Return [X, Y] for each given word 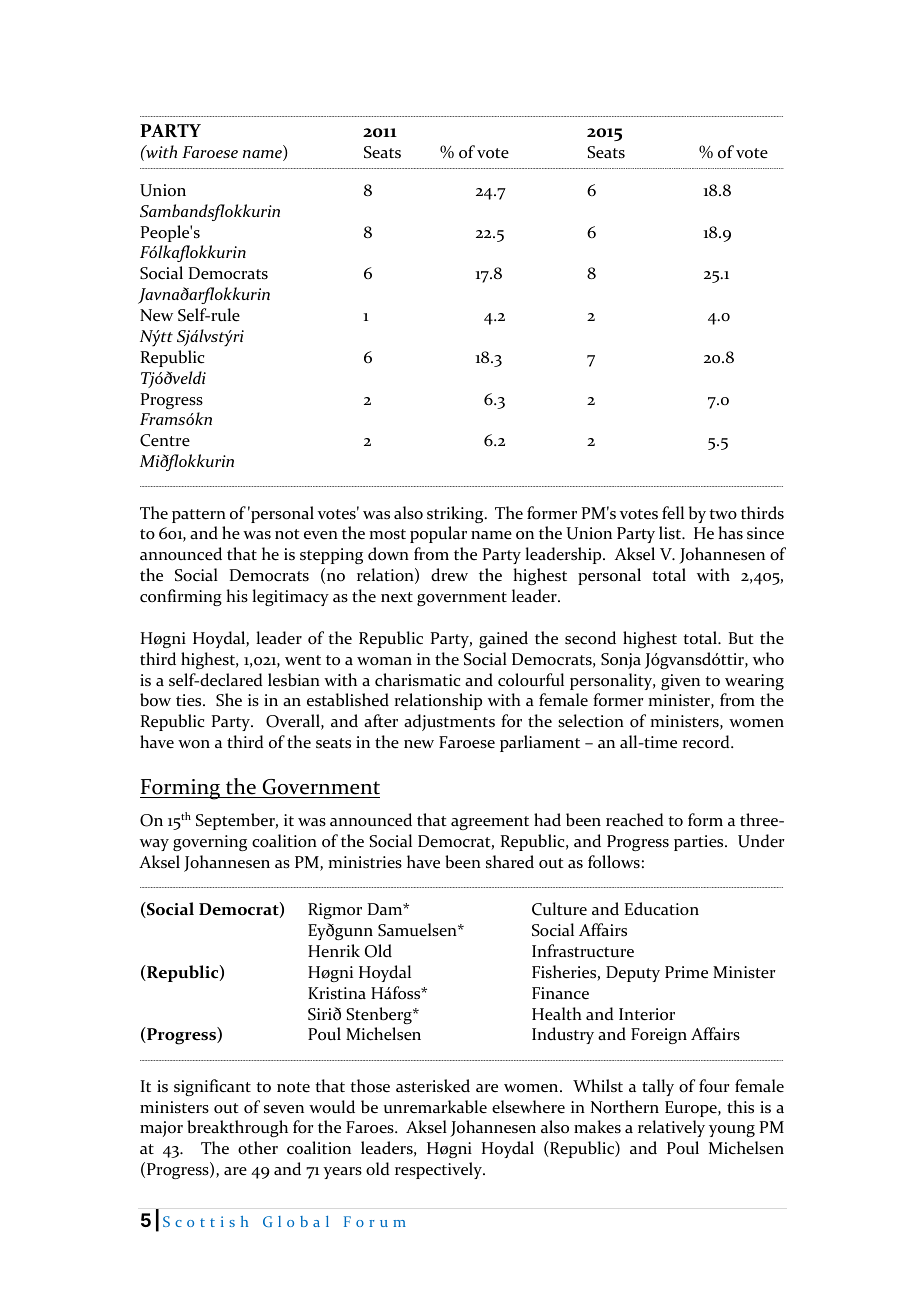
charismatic [417, 680]
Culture [559, 909]
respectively [439, 1170]
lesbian [294, 680]
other [258, 1148]
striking [456, 514]
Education [662, 909]
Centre [165, 440]
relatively [671, 1128]
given [680, 682]
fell [673, 513]
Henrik [334, 951]
